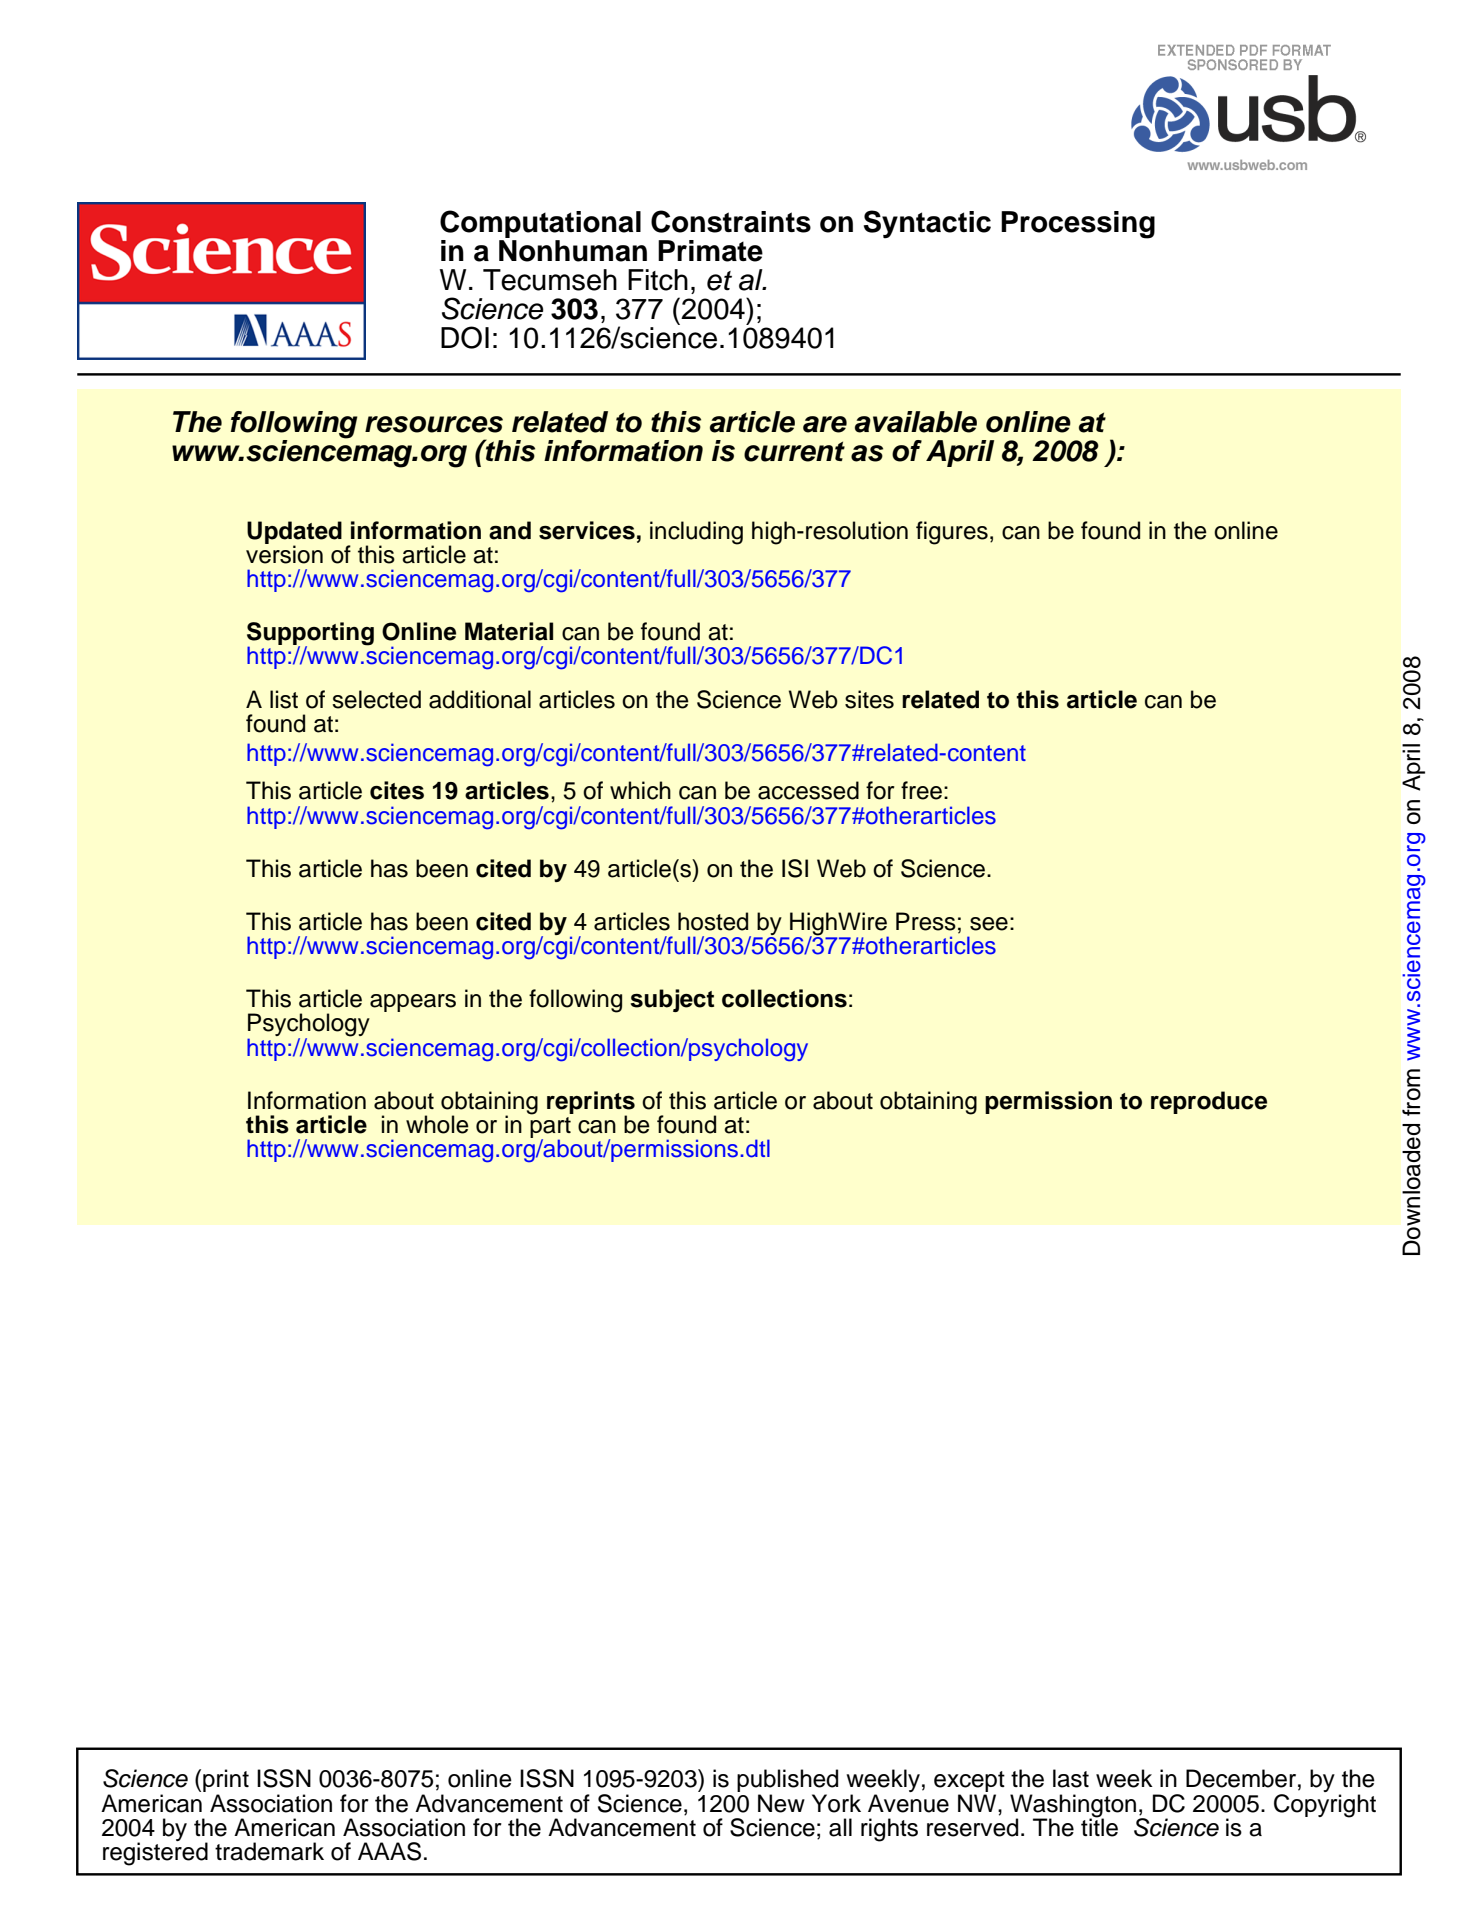 This screenshot has height=1913, width=1478. What do you see at coordinates (550, 1127) in the screenshot?
I see `part` at bounding box center [550, 1127].
